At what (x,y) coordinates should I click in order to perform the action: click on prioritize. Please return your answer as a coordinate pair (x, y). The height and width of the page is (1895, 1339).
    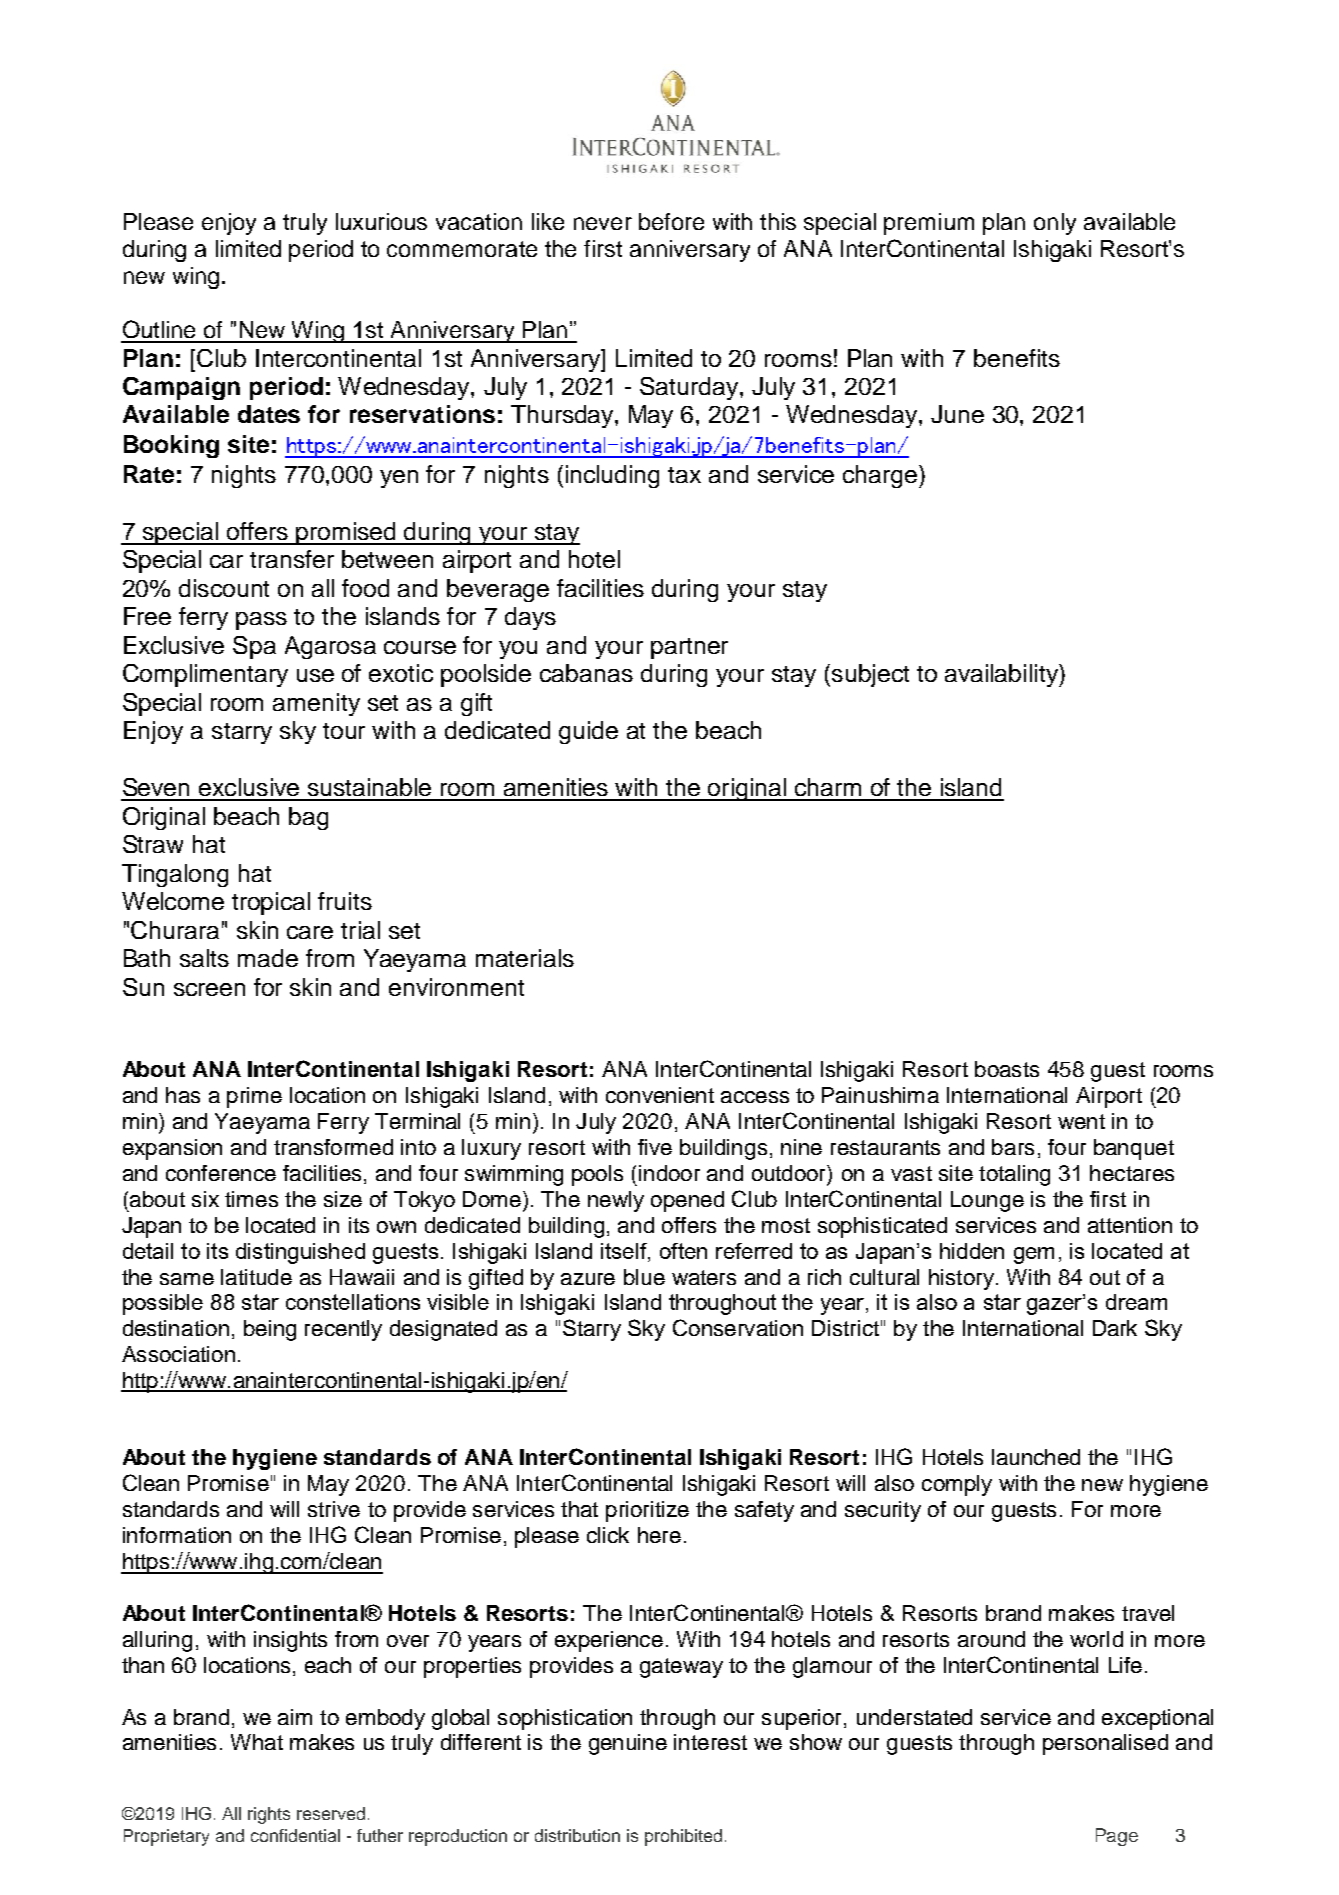
    Looking at the image, I should click on (647, 1511).
